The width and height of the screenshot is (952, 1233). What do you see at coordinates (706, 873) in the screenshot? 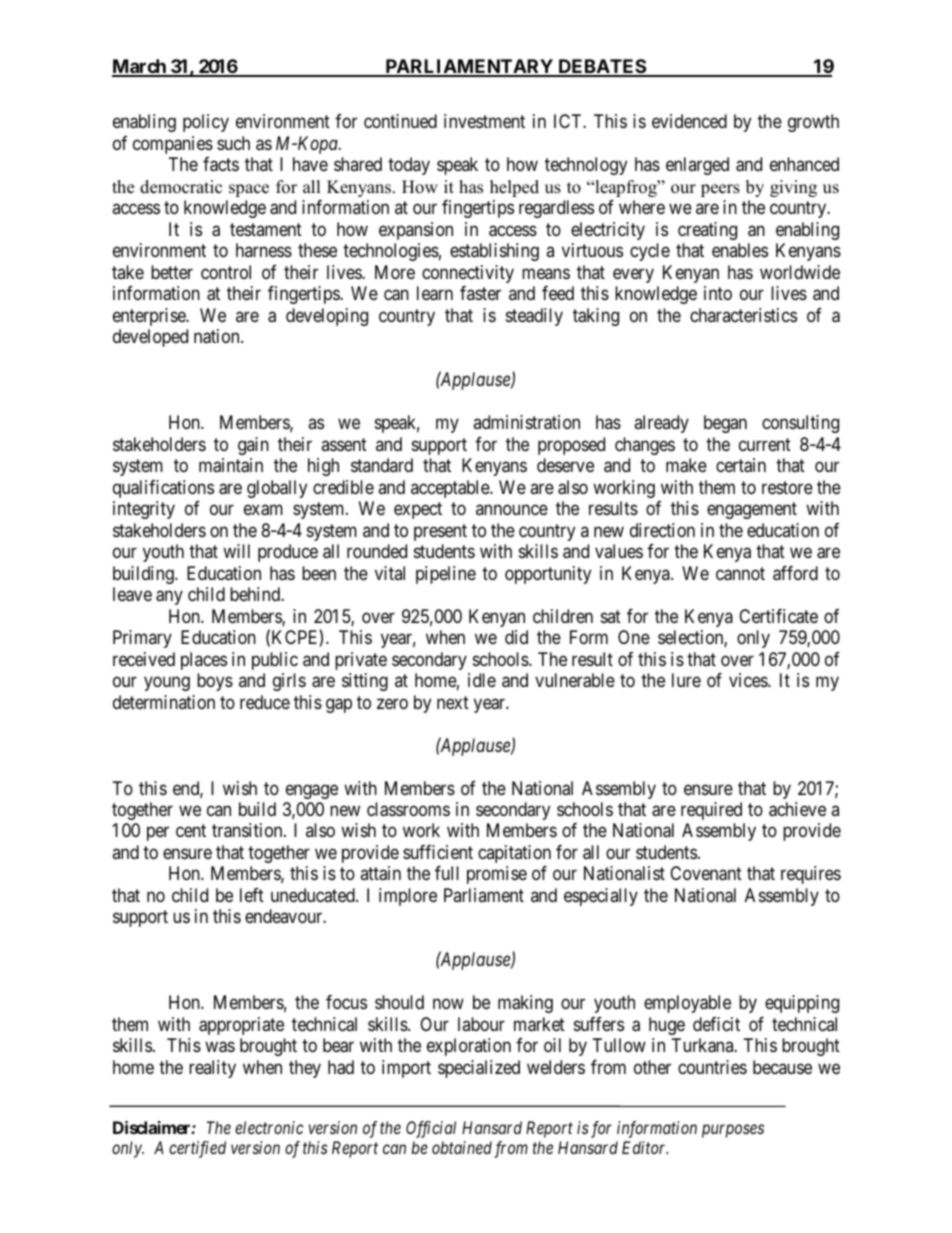
I see `Covenant` at bounding box center [706, 873].
